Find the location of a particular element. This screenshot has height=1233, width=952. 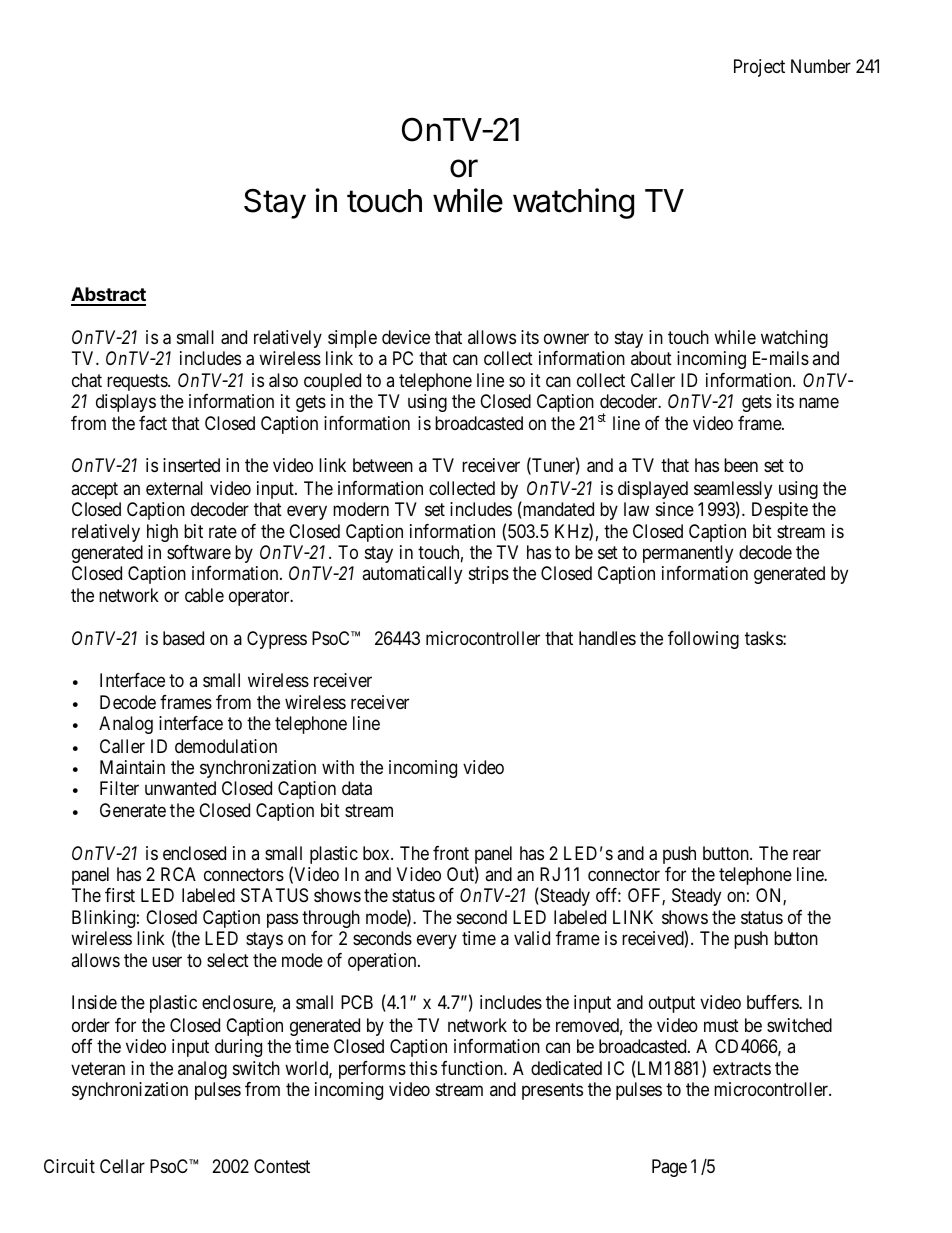

Circuit is located at coordinates (69, 1166).
